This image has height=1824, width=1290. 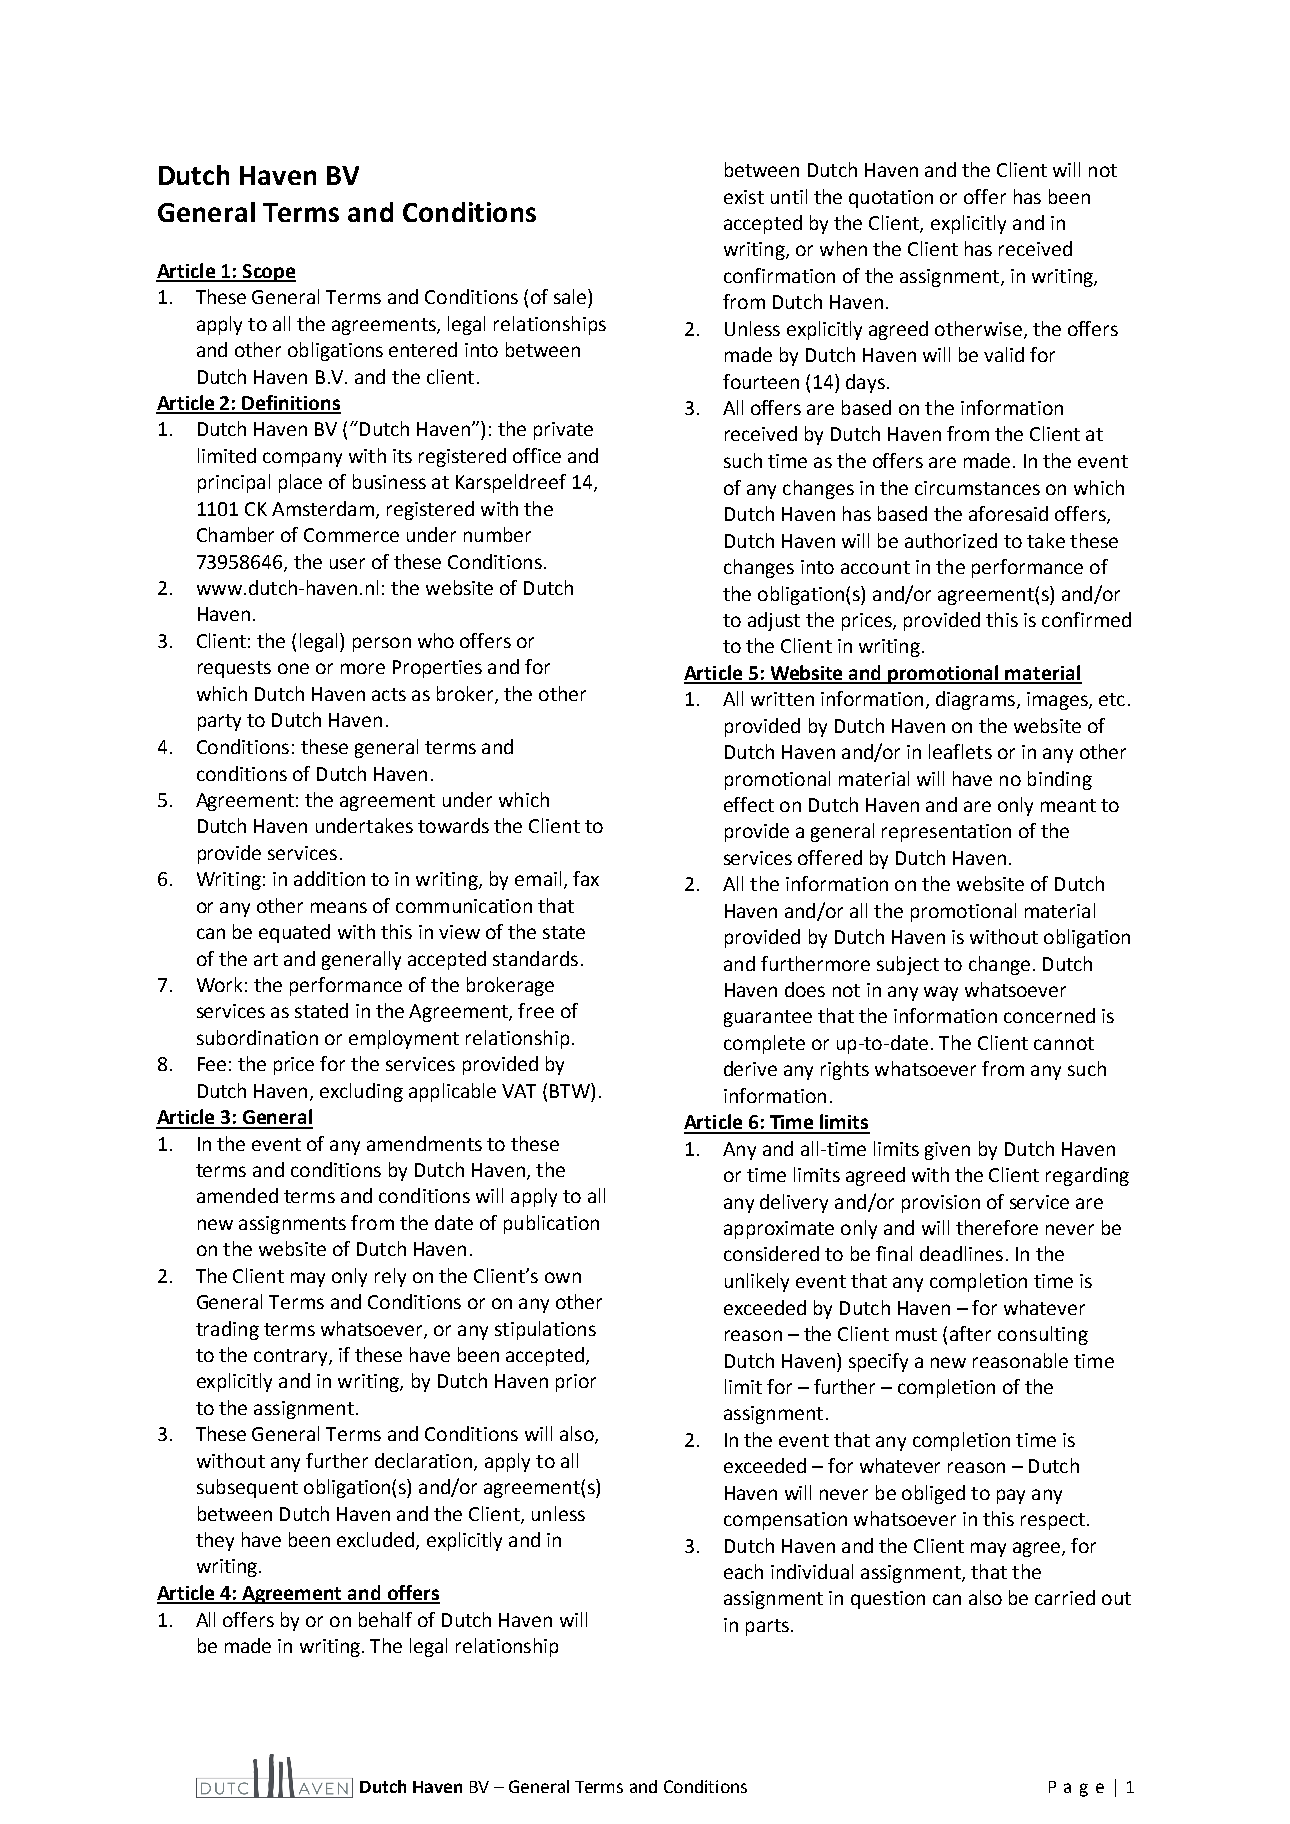 I want to click on each, so click(x=743, y=1571).
